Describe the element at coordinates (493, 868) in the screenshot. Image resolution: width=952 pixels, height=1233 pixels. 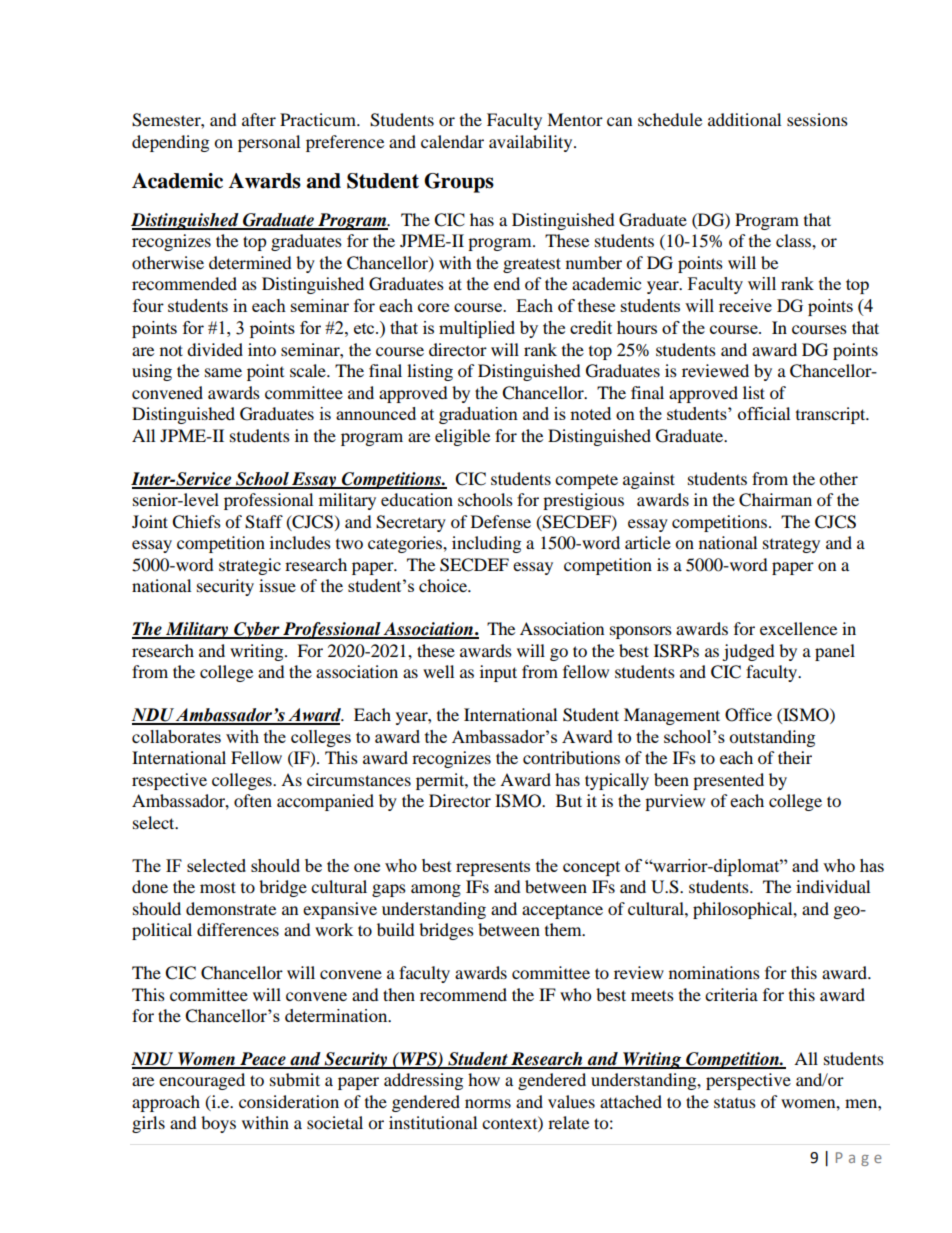
I see `represents` at that location.
